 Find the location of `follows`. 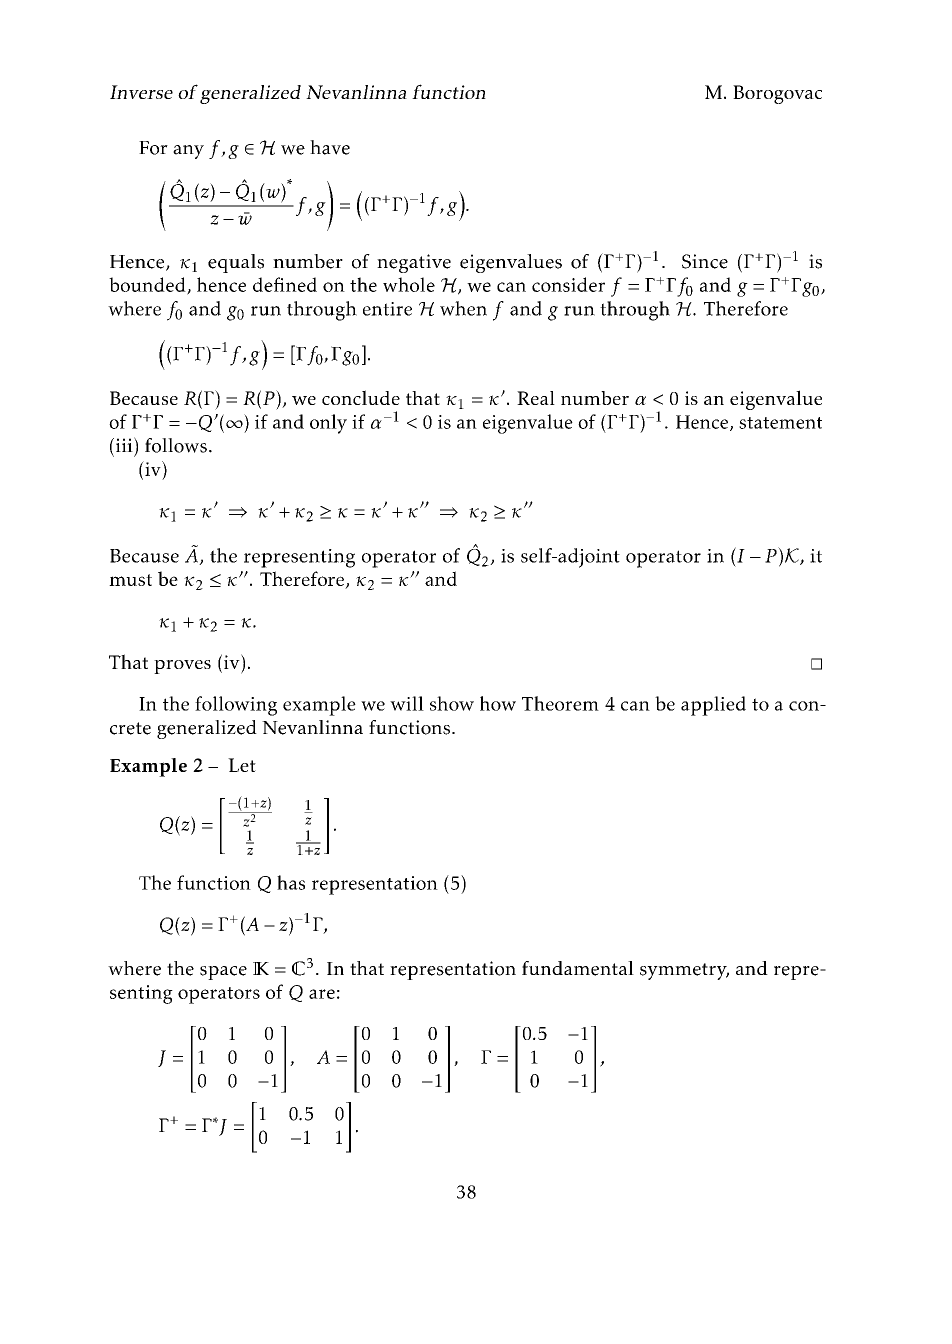

follows is located at coordinates (176, 445).
